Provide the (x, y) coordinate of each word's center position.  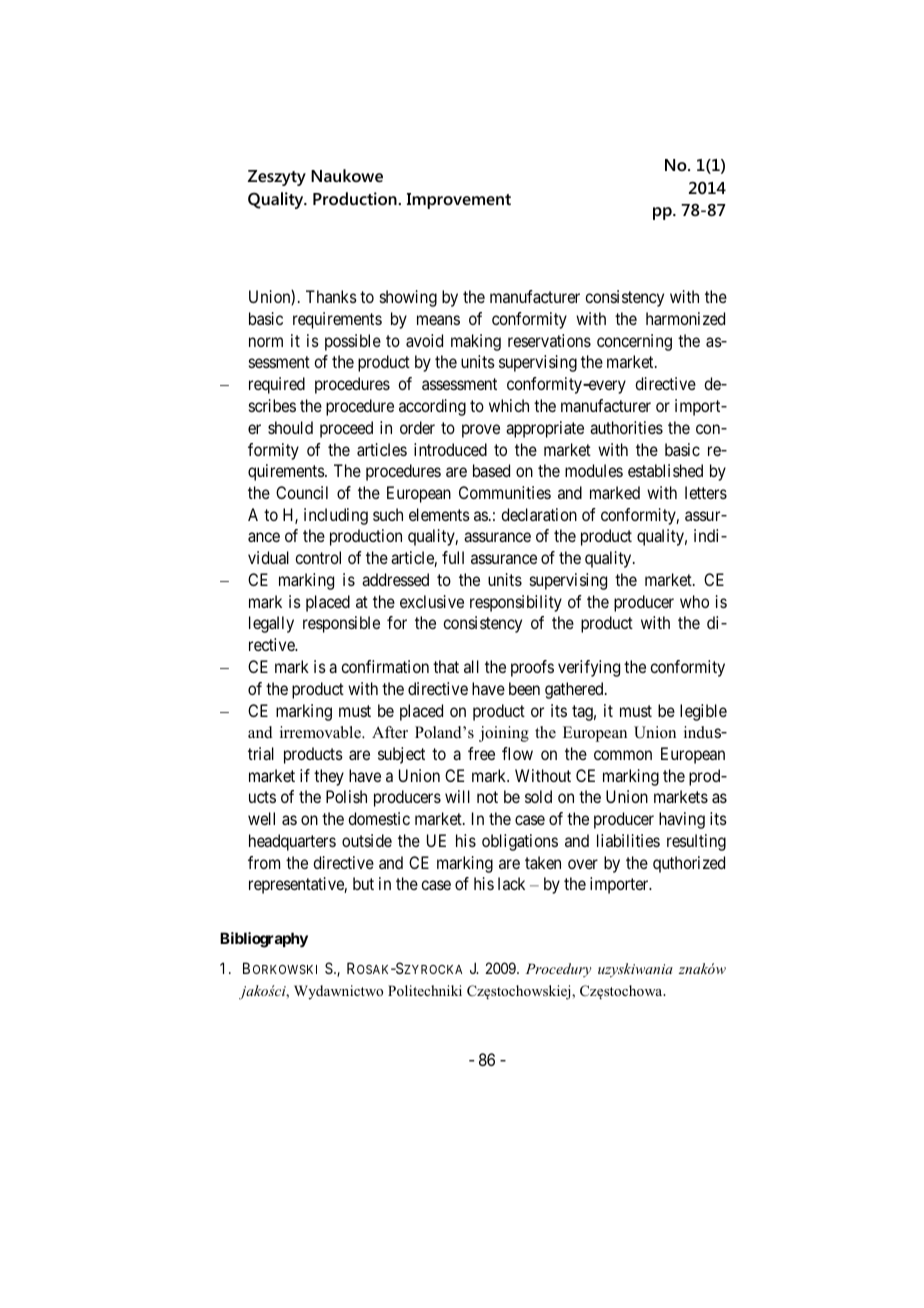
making (476, 342)
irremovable (321, 732)
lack (511, 883)
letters (706, 492)
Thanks (331, 296)
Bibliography (264, 940)
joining (504, 734)
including (336, 516)
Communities (505, 492)
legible (703, 712)
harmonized (685, 318)
